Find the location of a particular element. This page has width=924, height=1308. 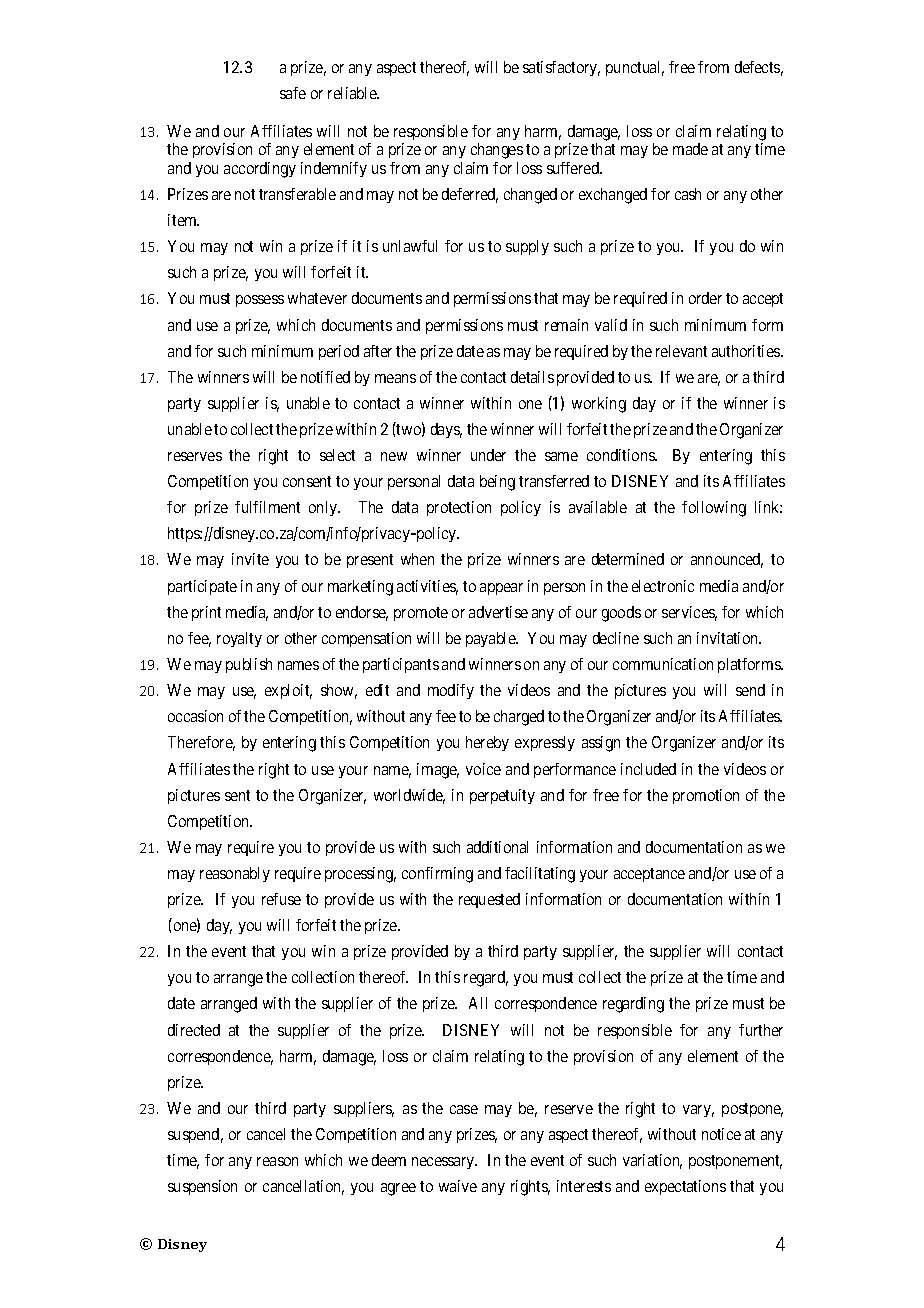

safe is located at coordinates (293, 93).
